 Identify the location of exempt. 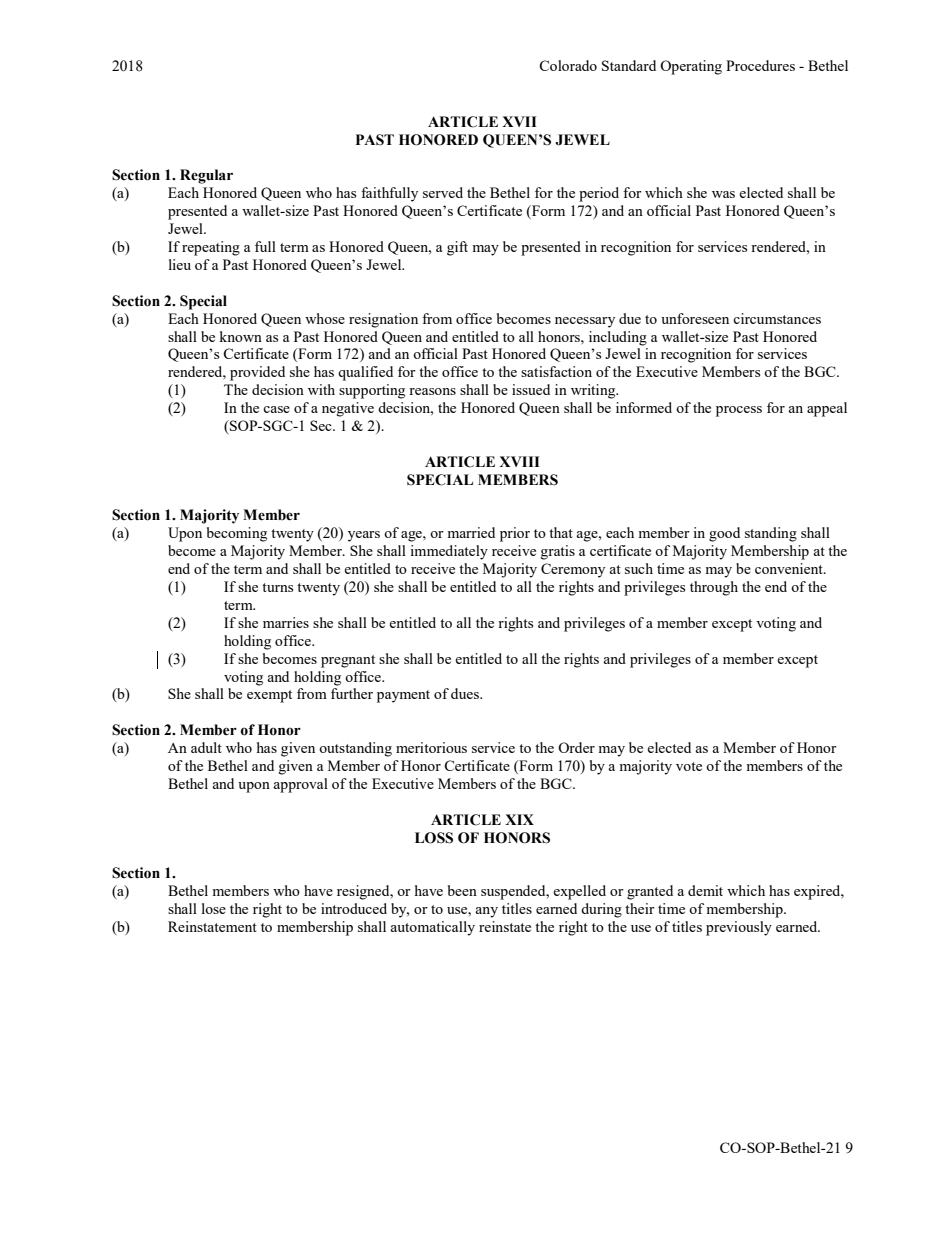
(269, 696).
